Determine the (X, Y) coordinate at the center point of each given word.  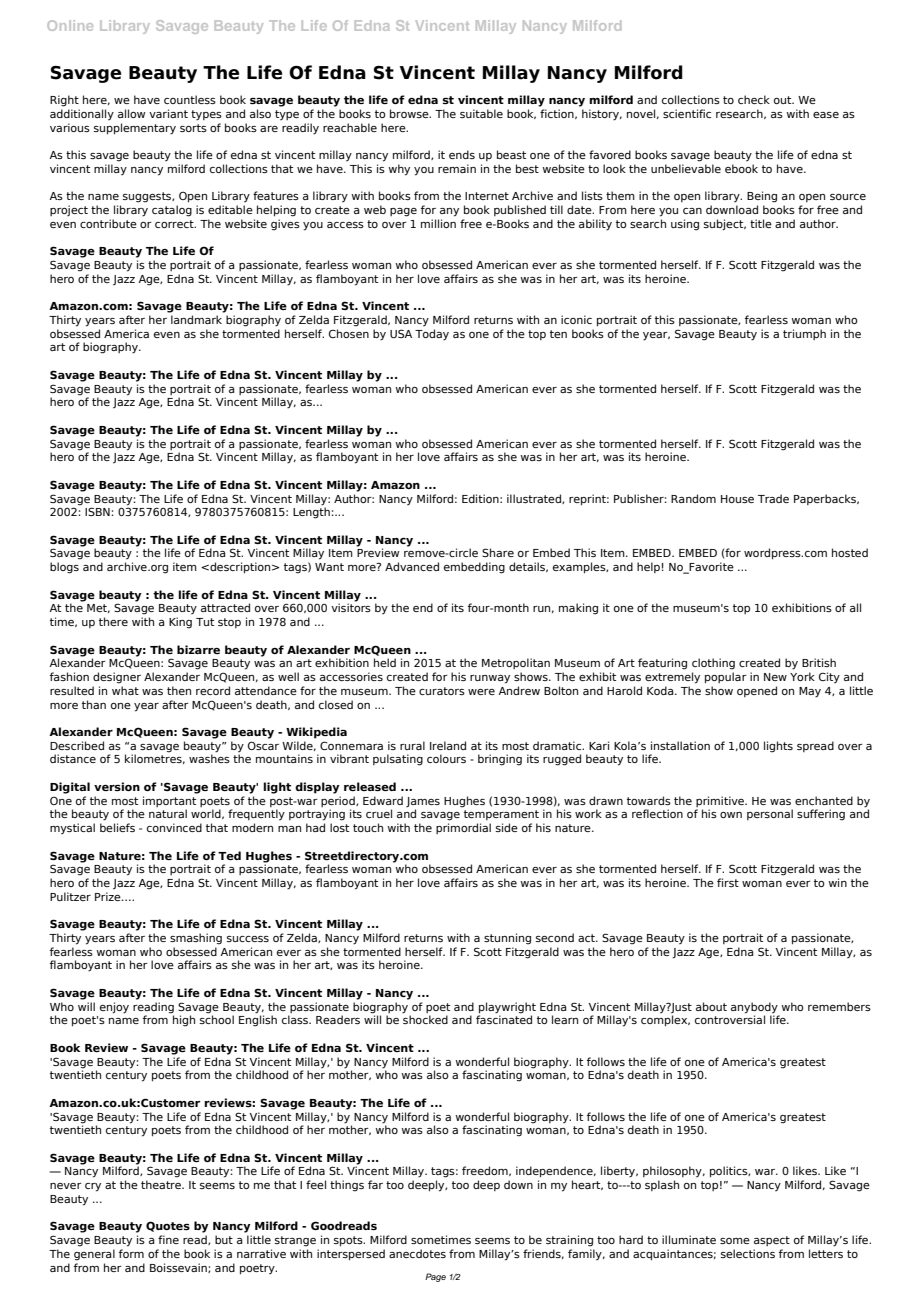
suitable (481, 113)
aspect (772, 1241)
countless (190, 99)
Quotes (168, 1226)
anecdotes (417, 1253)
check (754, 99)
